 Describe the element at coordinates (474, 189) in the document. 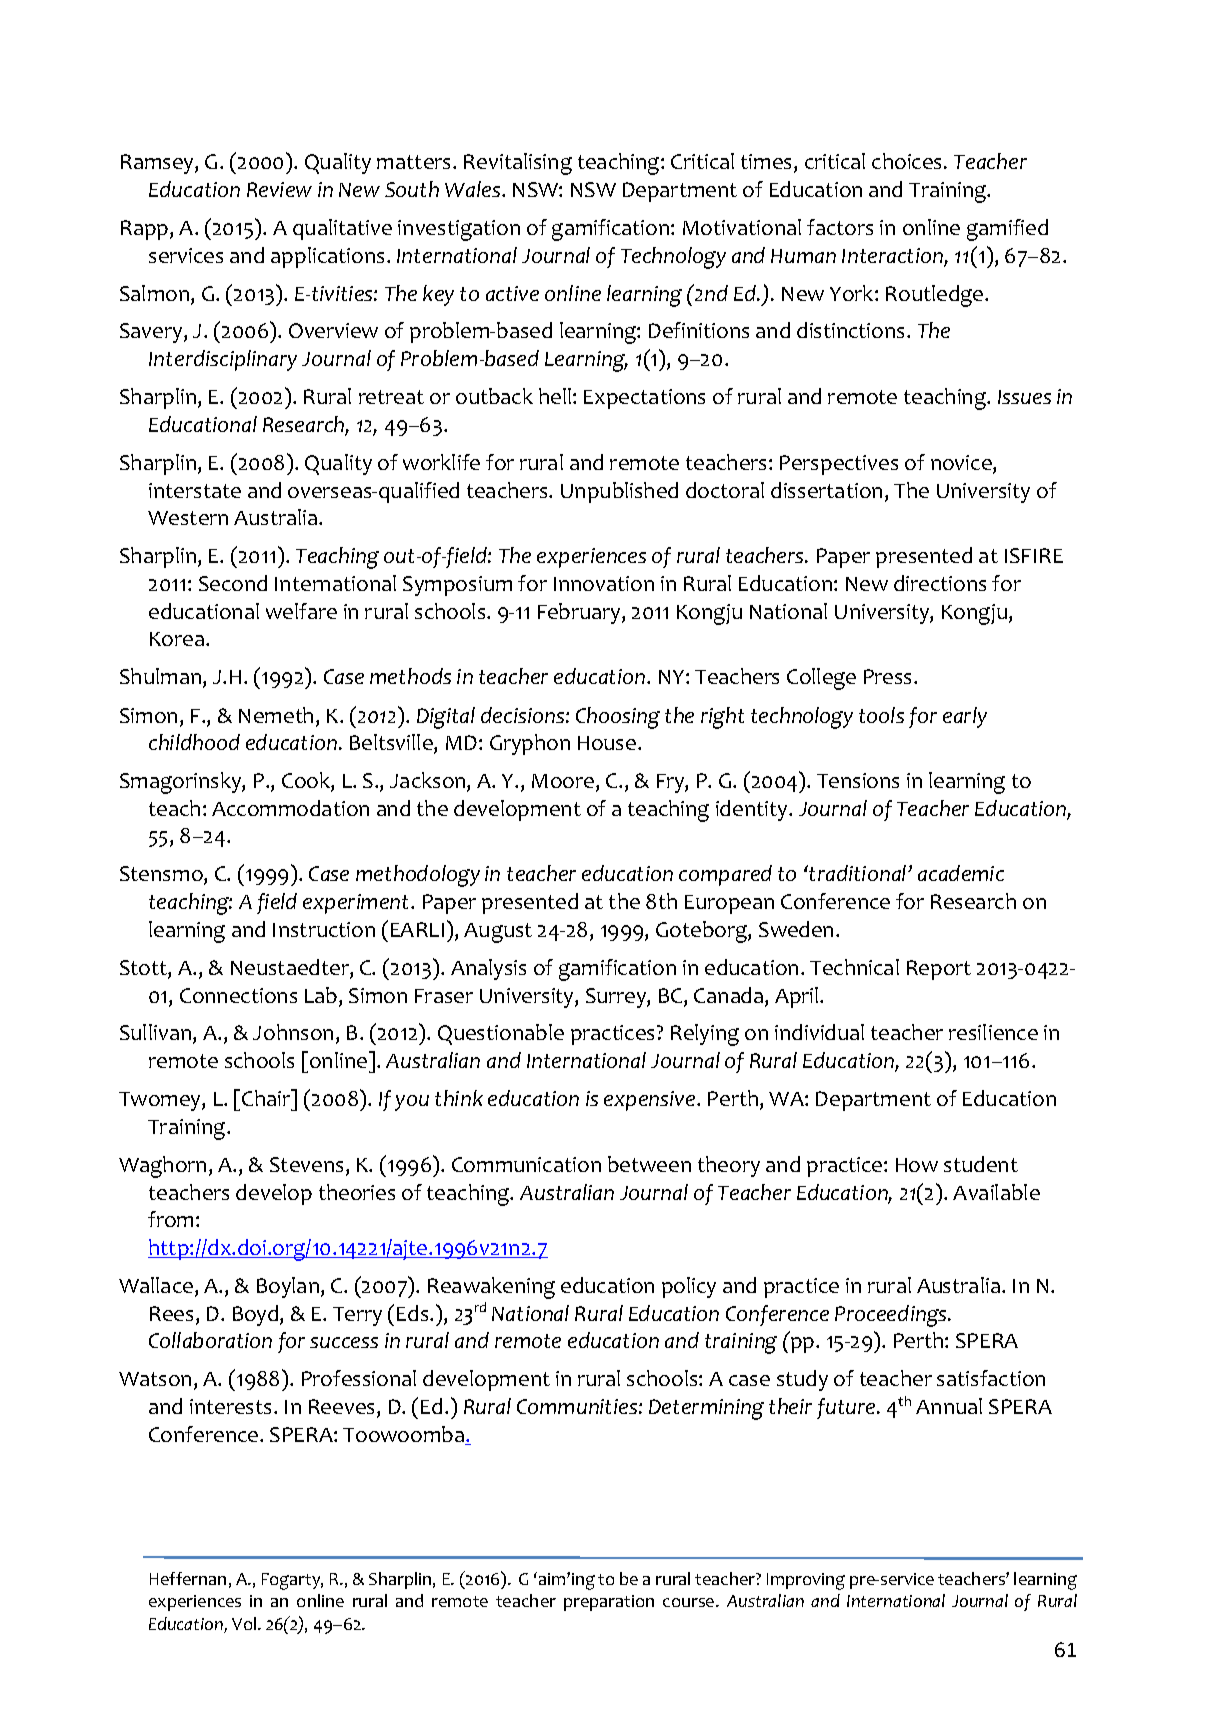

I see `Wales` at that location.
